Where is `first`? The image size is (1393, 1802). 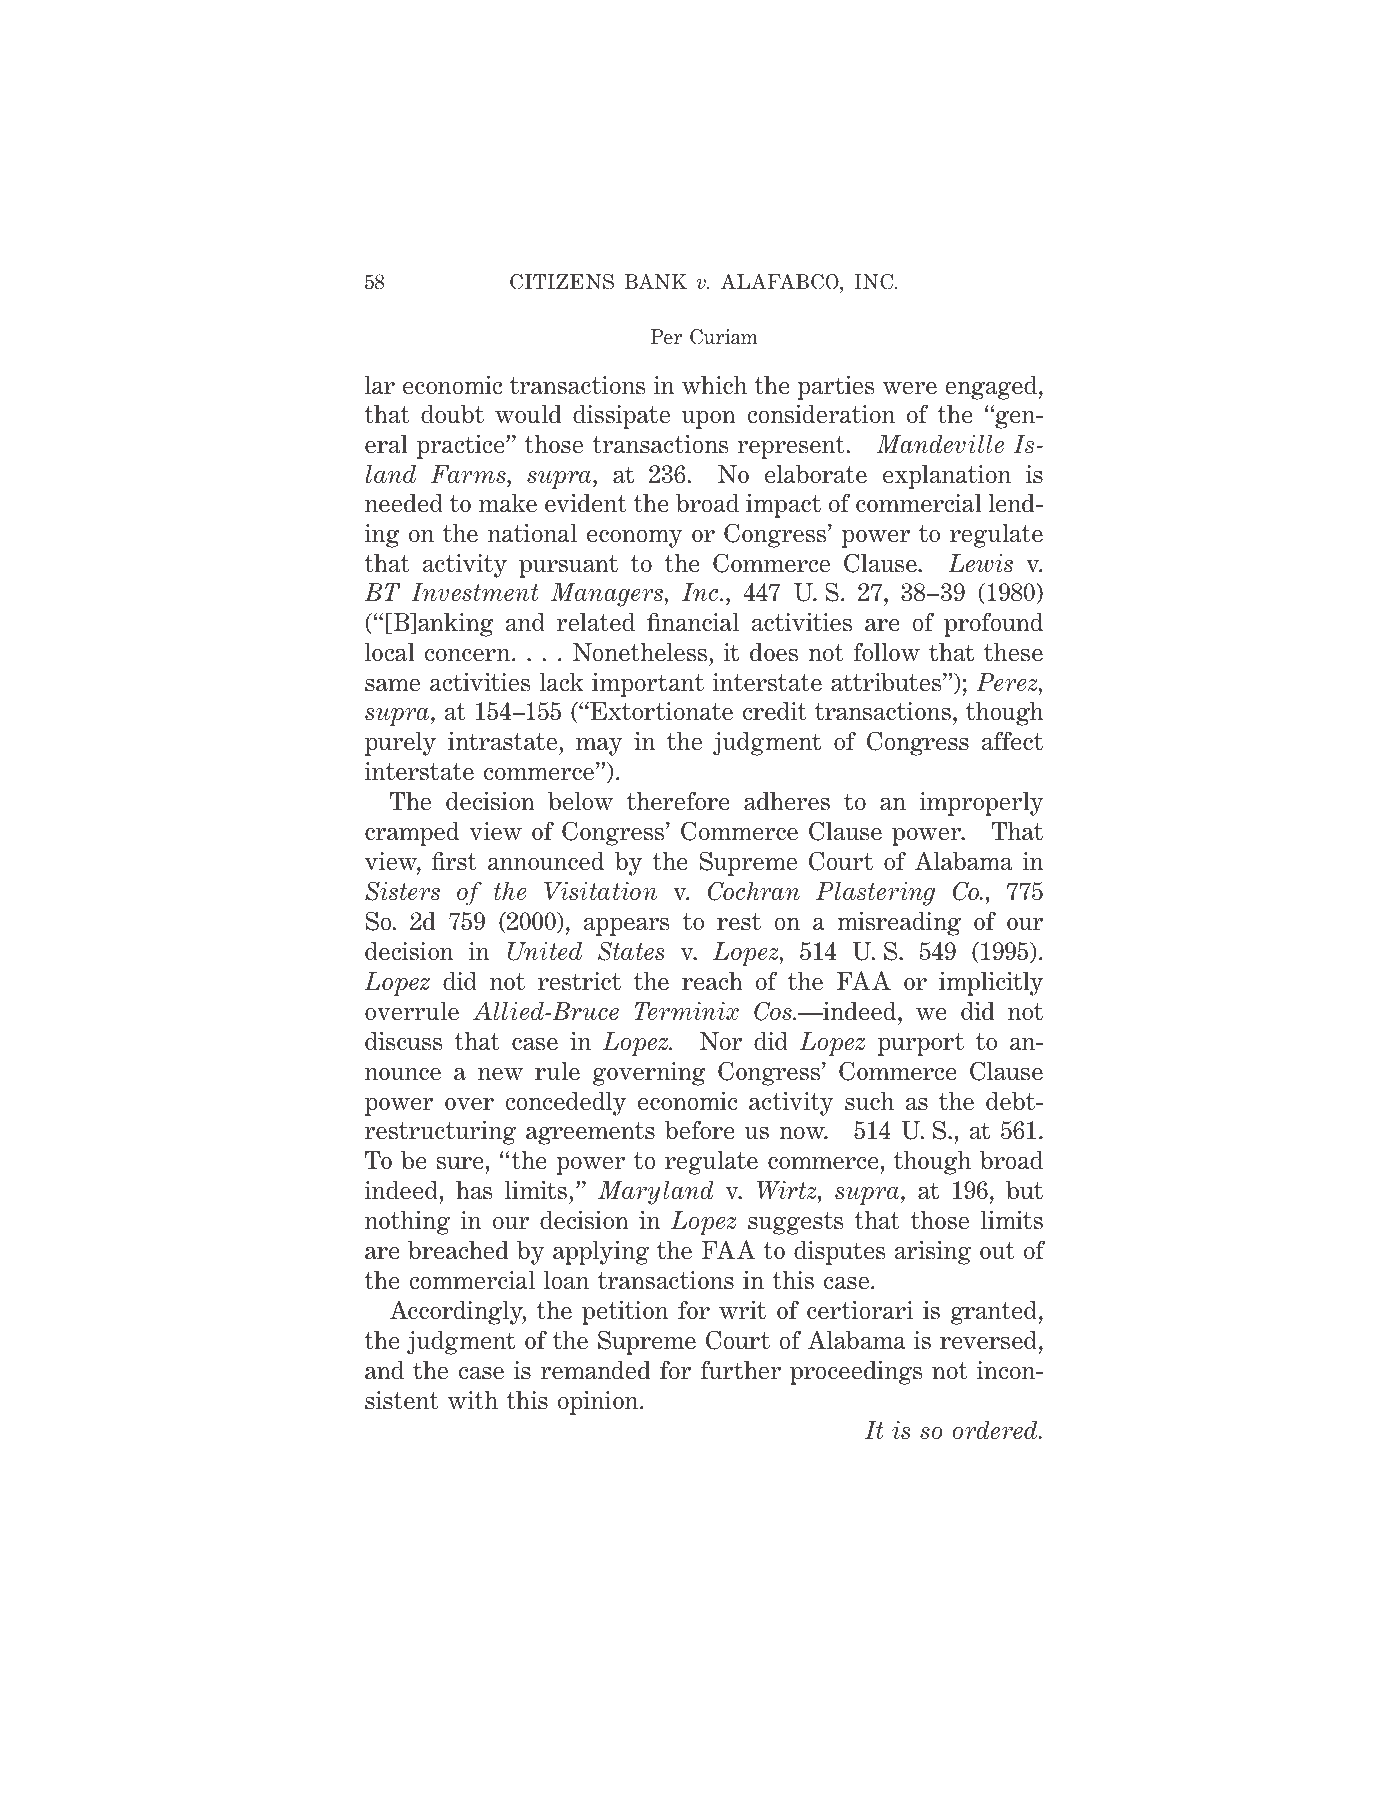
first is located at coordinates (454, 861).
